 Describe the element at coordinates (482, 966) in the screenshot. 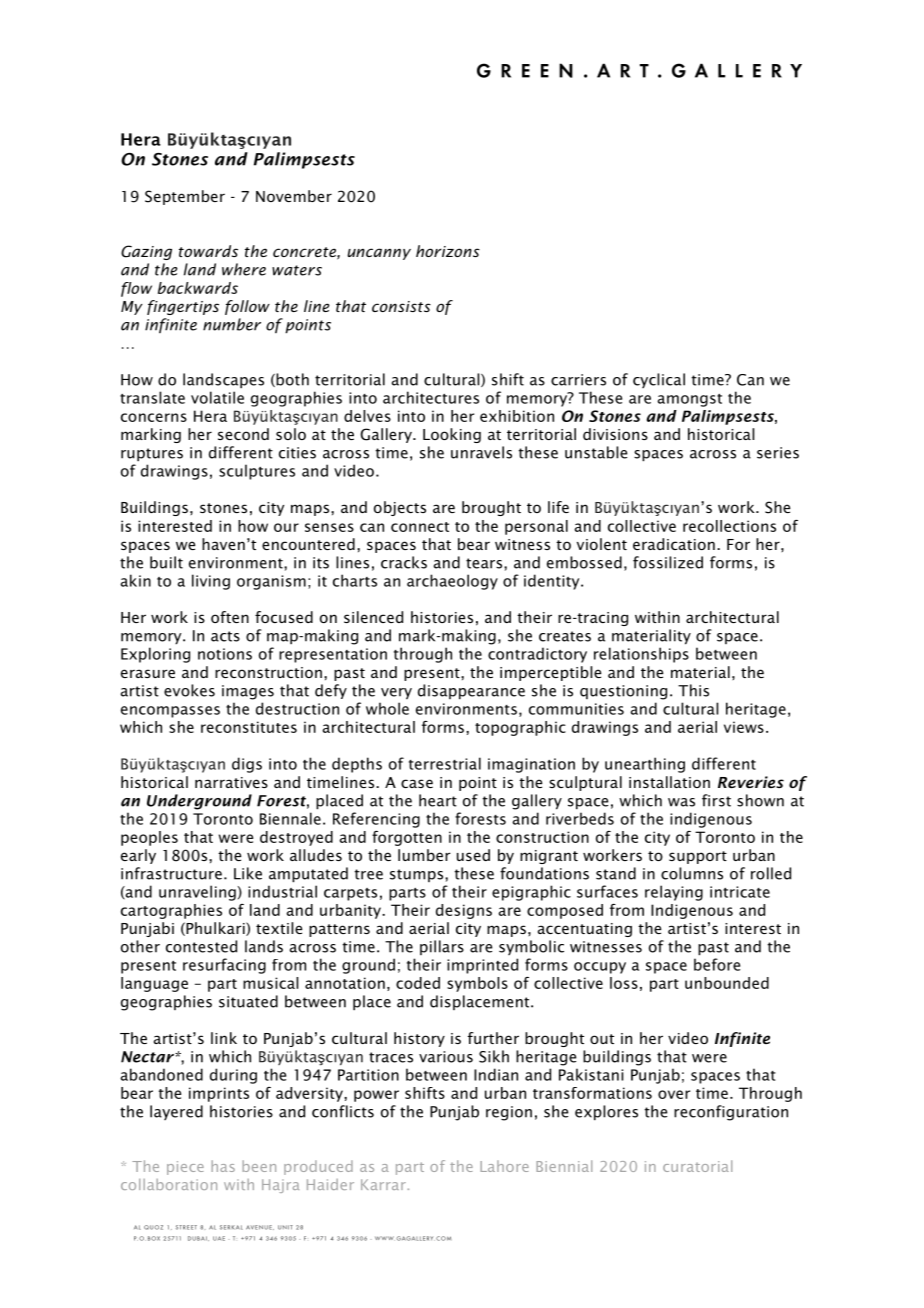

I see `imprinted` at that location.
